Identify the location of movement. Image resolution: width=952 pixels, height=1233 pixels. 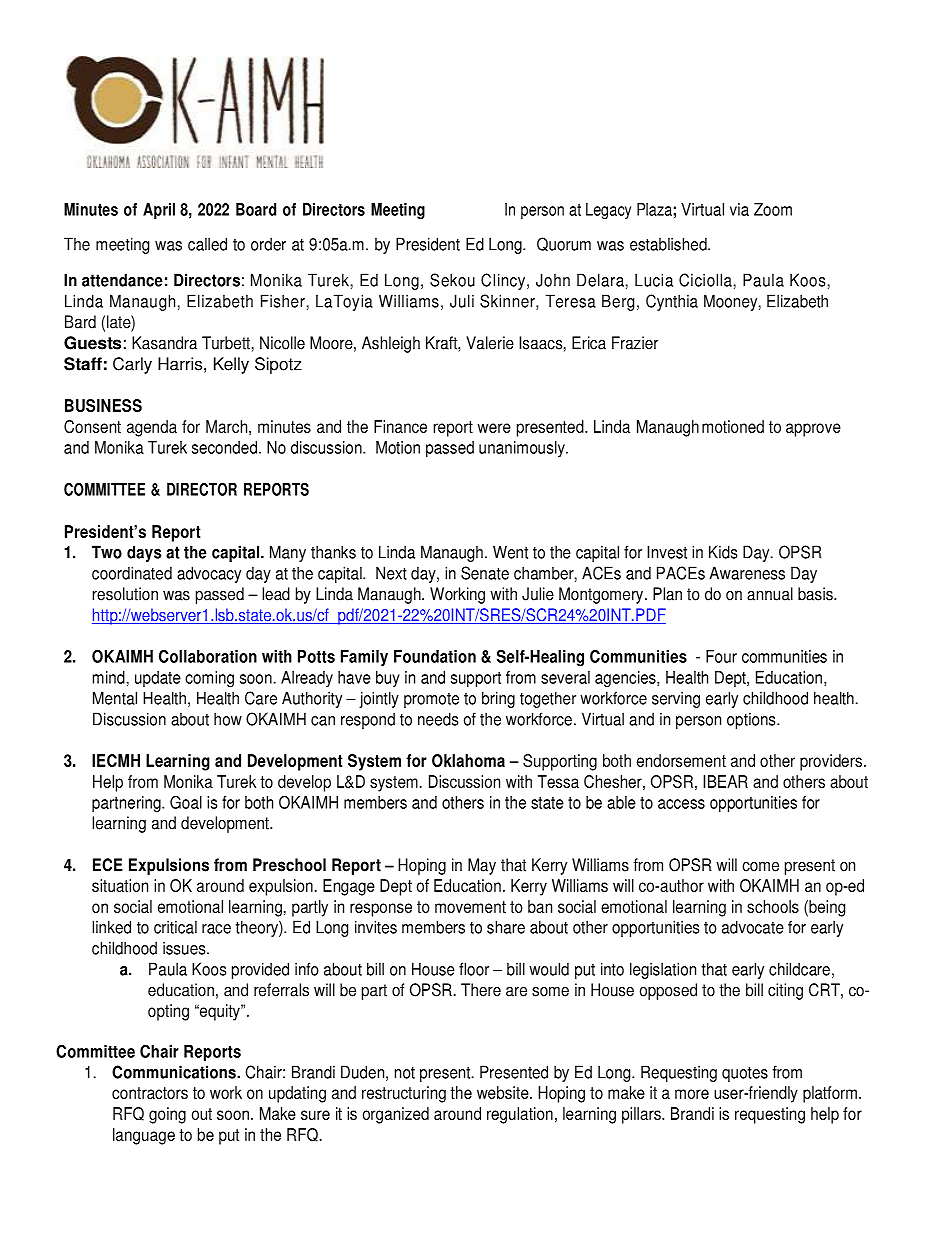
(470, 907).
